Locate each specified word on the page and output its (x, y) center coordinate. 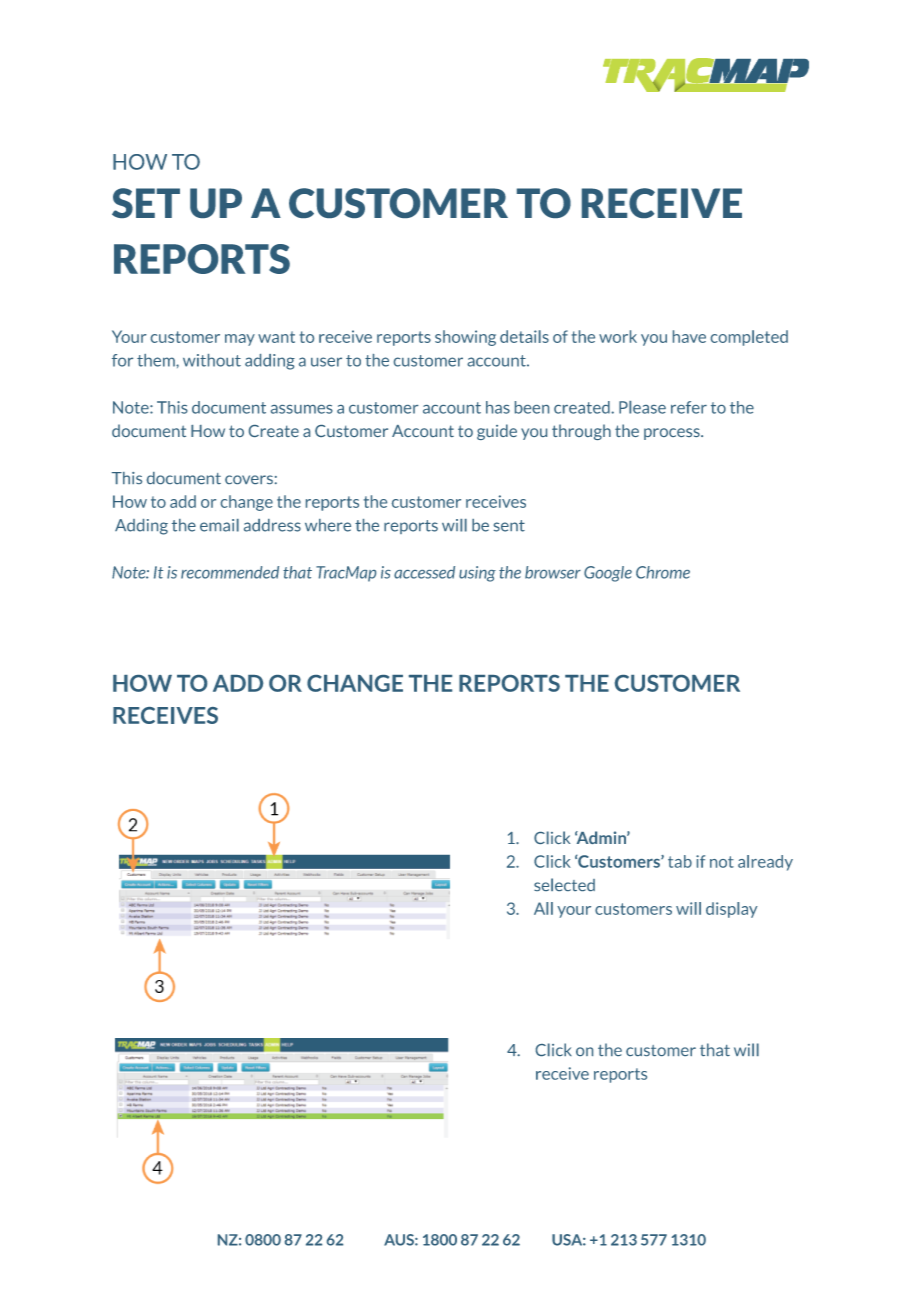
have (689, 336)
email (219, 525)
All (543, 908)
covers (249, 479)
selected (564, 884)
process (673, 434)
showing (465, 338)
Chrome (663, 572)
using (477, 574)
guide (497, 432)
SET (146, 203)
